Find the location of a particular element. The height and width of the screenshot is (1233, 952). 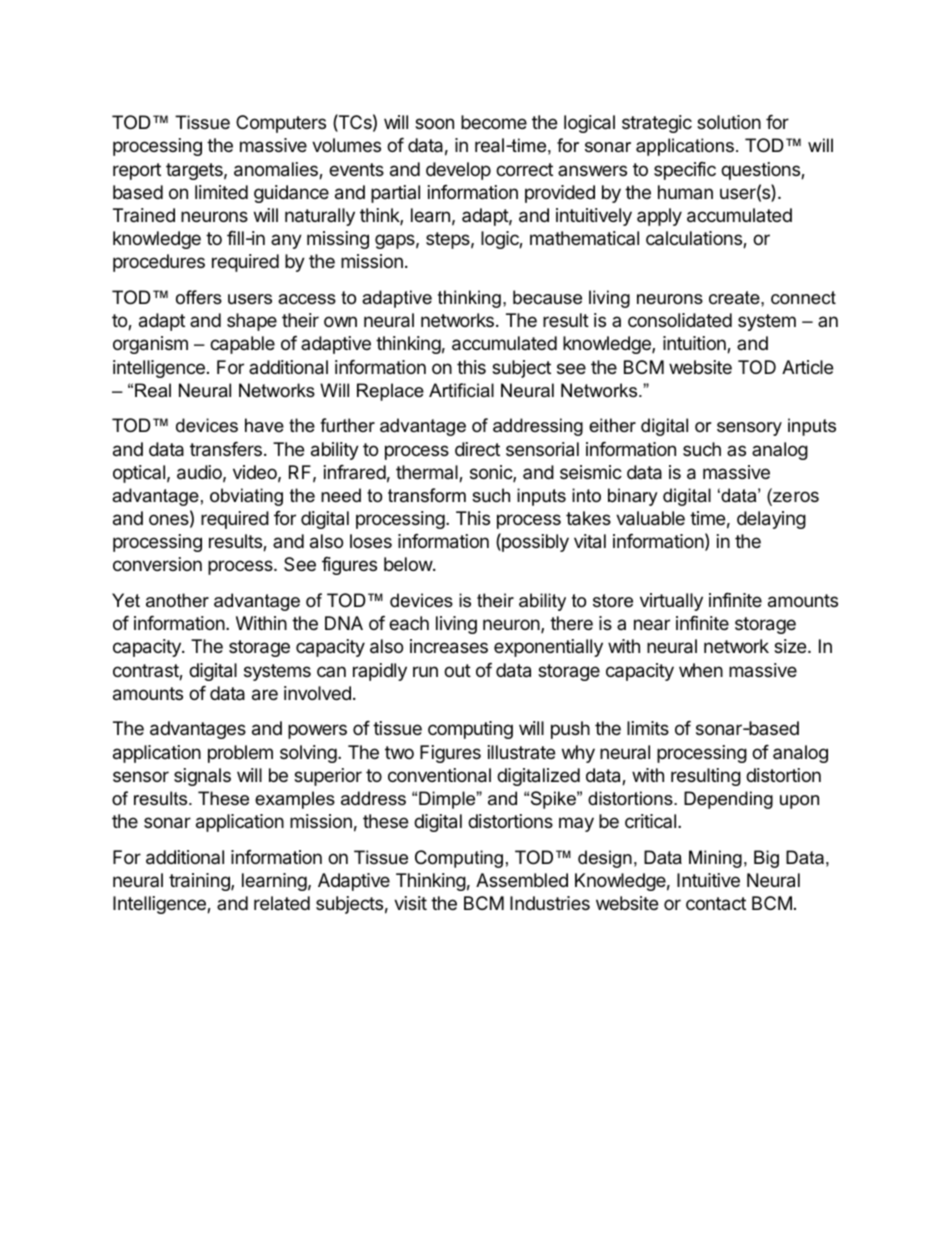

Mining is located at coordinates (715, 859).
